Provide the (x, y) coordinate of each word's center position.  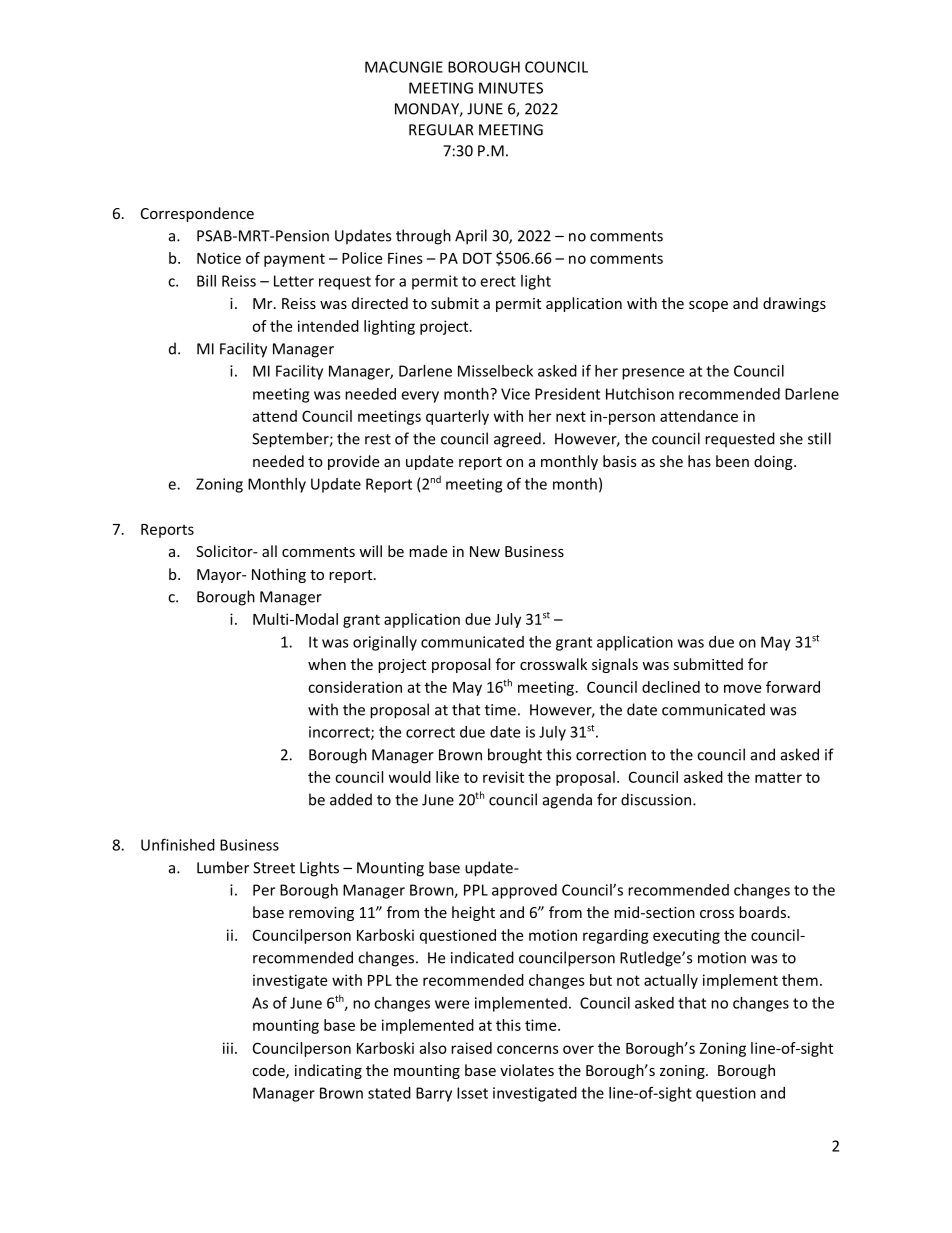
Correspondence (197, 214)
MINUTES (511, 88)
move (742, 688)
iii (228, 1048)
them (800, 980)
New (485, 551)
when (327, 664)
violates (527, 1070)
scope (708, 306)
